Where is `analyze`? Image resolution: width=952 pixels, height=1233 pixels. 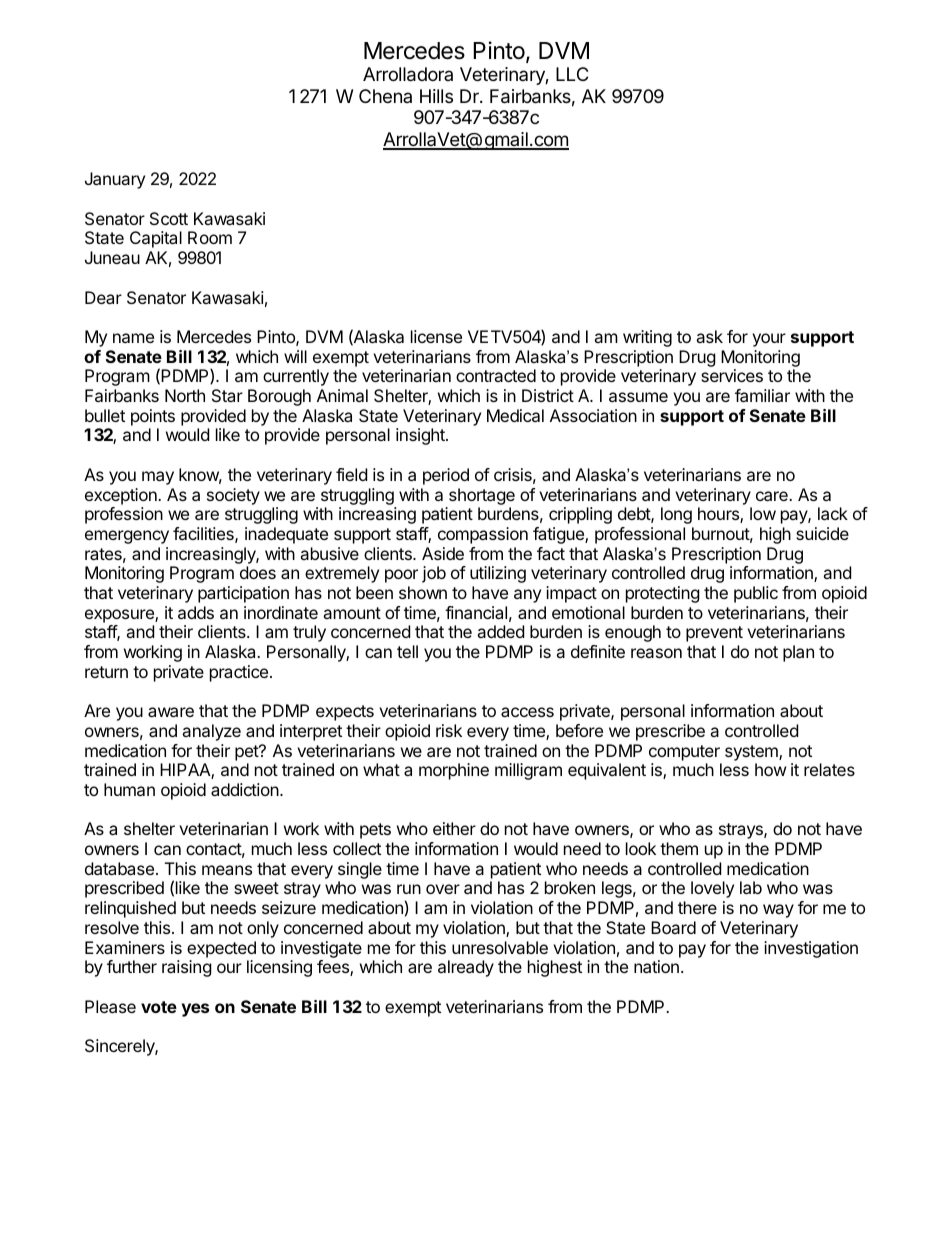
analyze is located at coordinates (211, 732).
